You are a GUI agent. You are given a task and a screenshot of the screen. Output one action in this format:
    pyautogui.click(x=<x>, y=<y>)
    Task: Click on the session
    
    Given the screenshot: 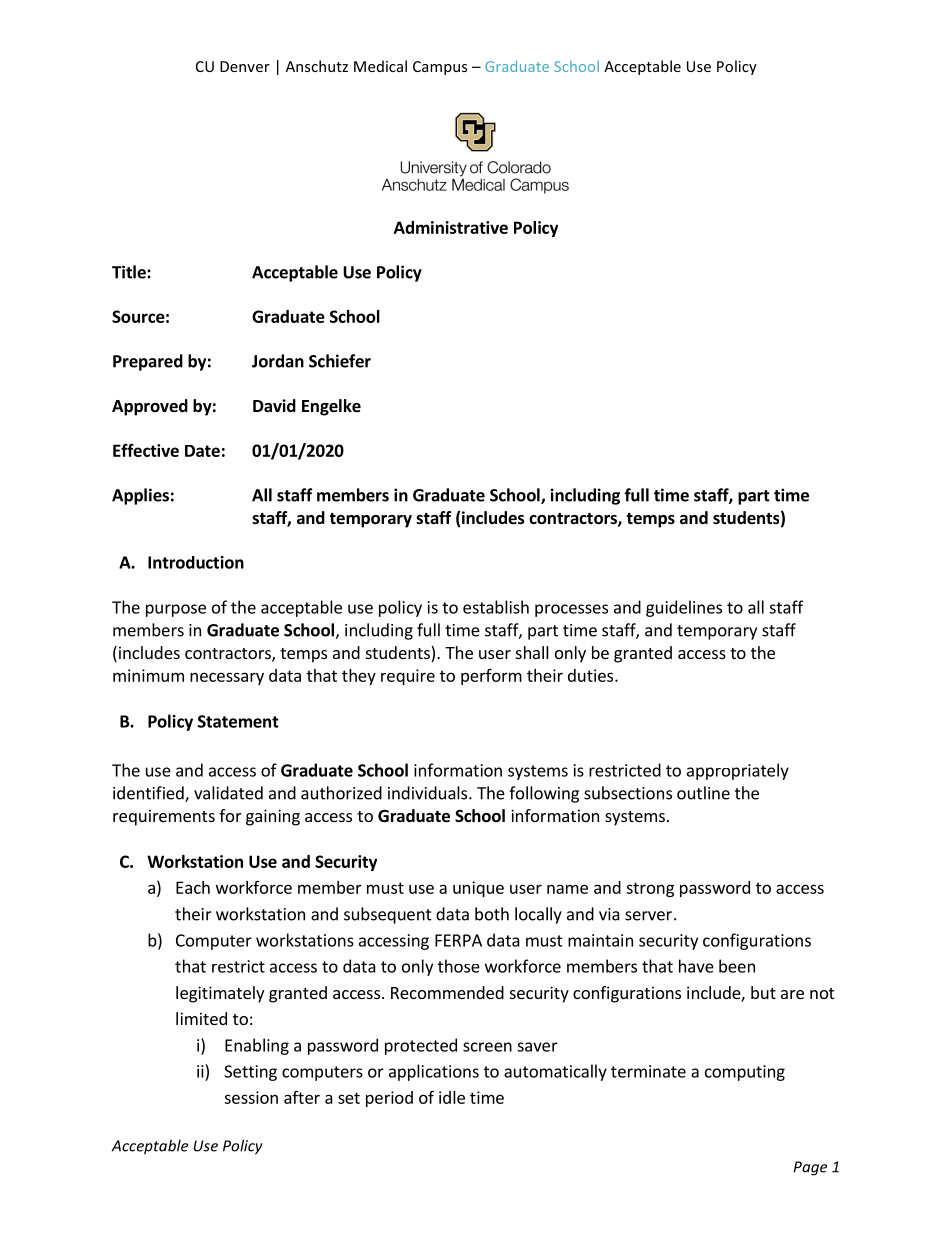 What is the action you would take?
    pyautogui.click(x=251, y=1097)
